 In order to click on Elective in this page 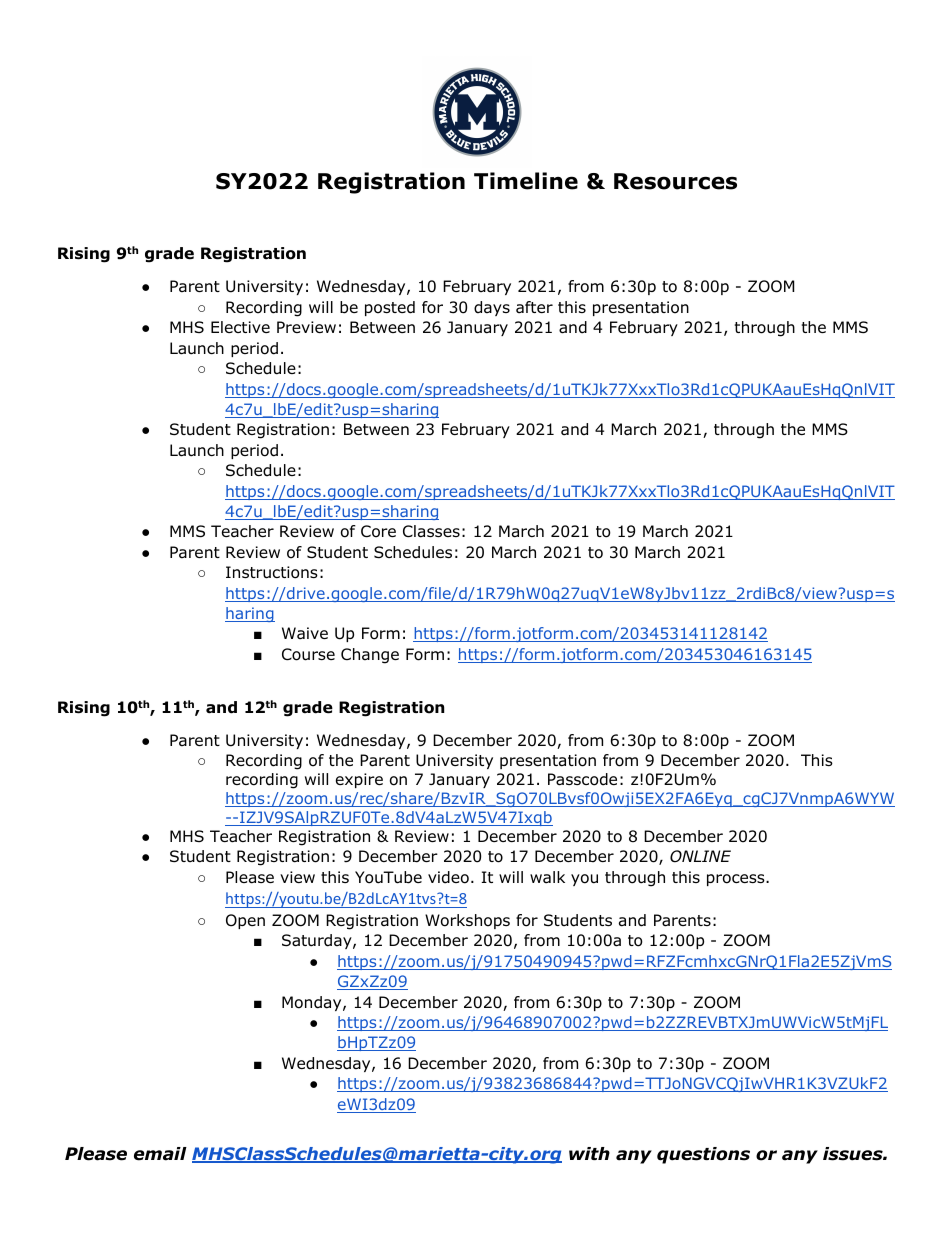, I will do `click(240, 327)`.
